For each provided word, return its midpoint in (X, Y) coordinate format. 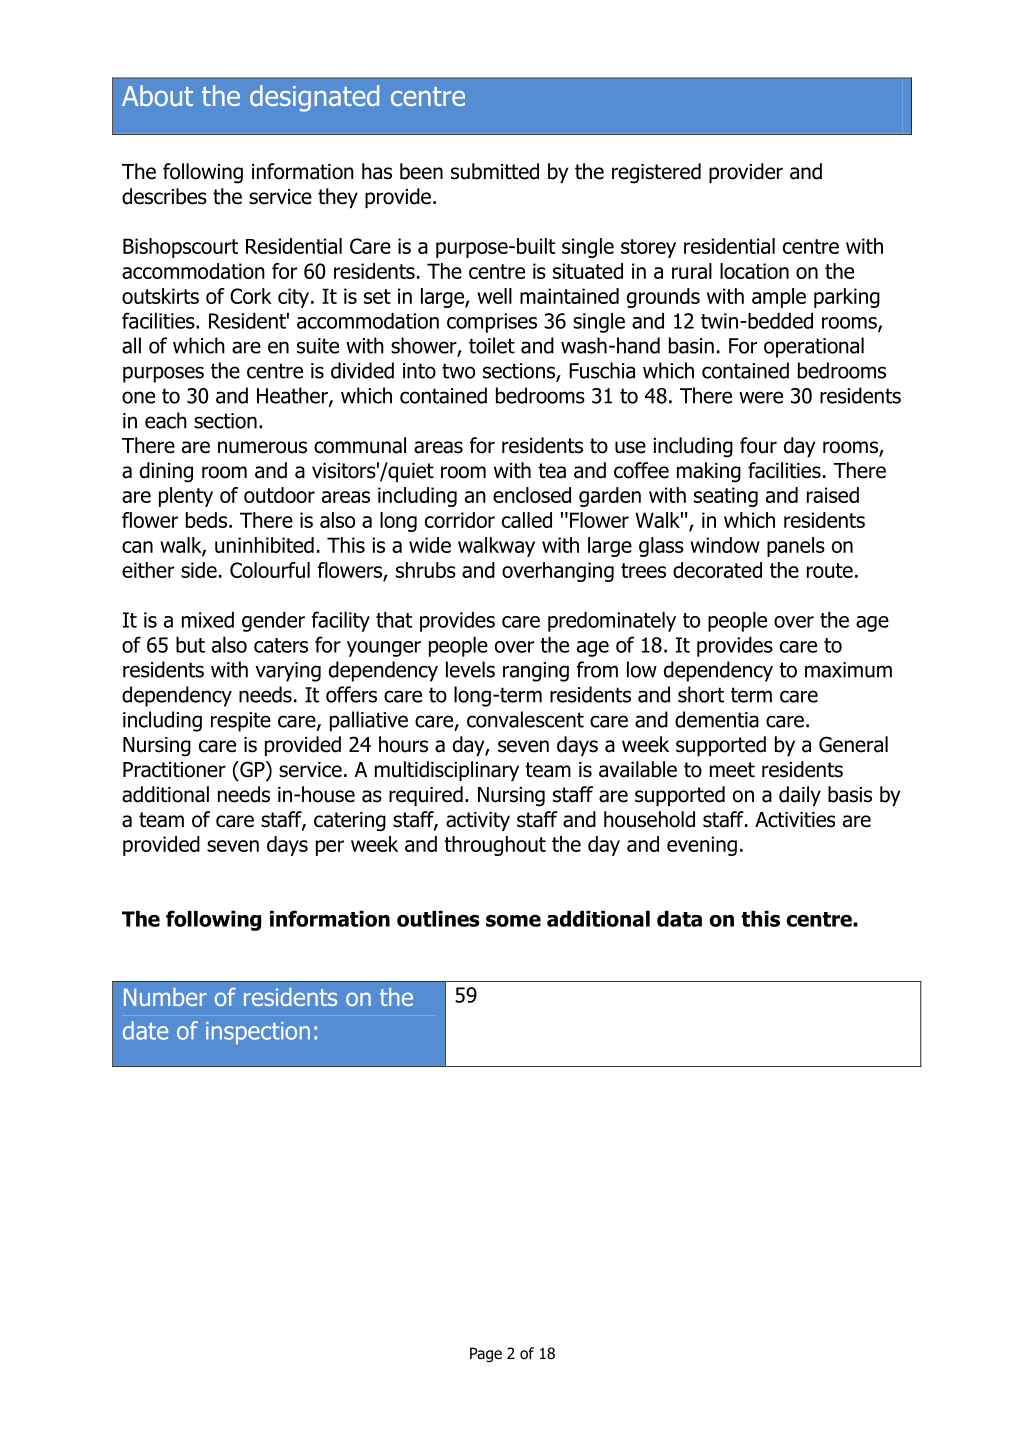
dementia (717, 719)
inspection (258, 1033)
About (157, 95)
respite (241, 722)
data (679, 919)
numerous (262, 447)
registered (656, 173)
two (458, 371)
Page (486, 1354)
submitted (495, 171)
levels (470, 669)
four (758, 445)
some (513, 921)
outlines (438, 919)
